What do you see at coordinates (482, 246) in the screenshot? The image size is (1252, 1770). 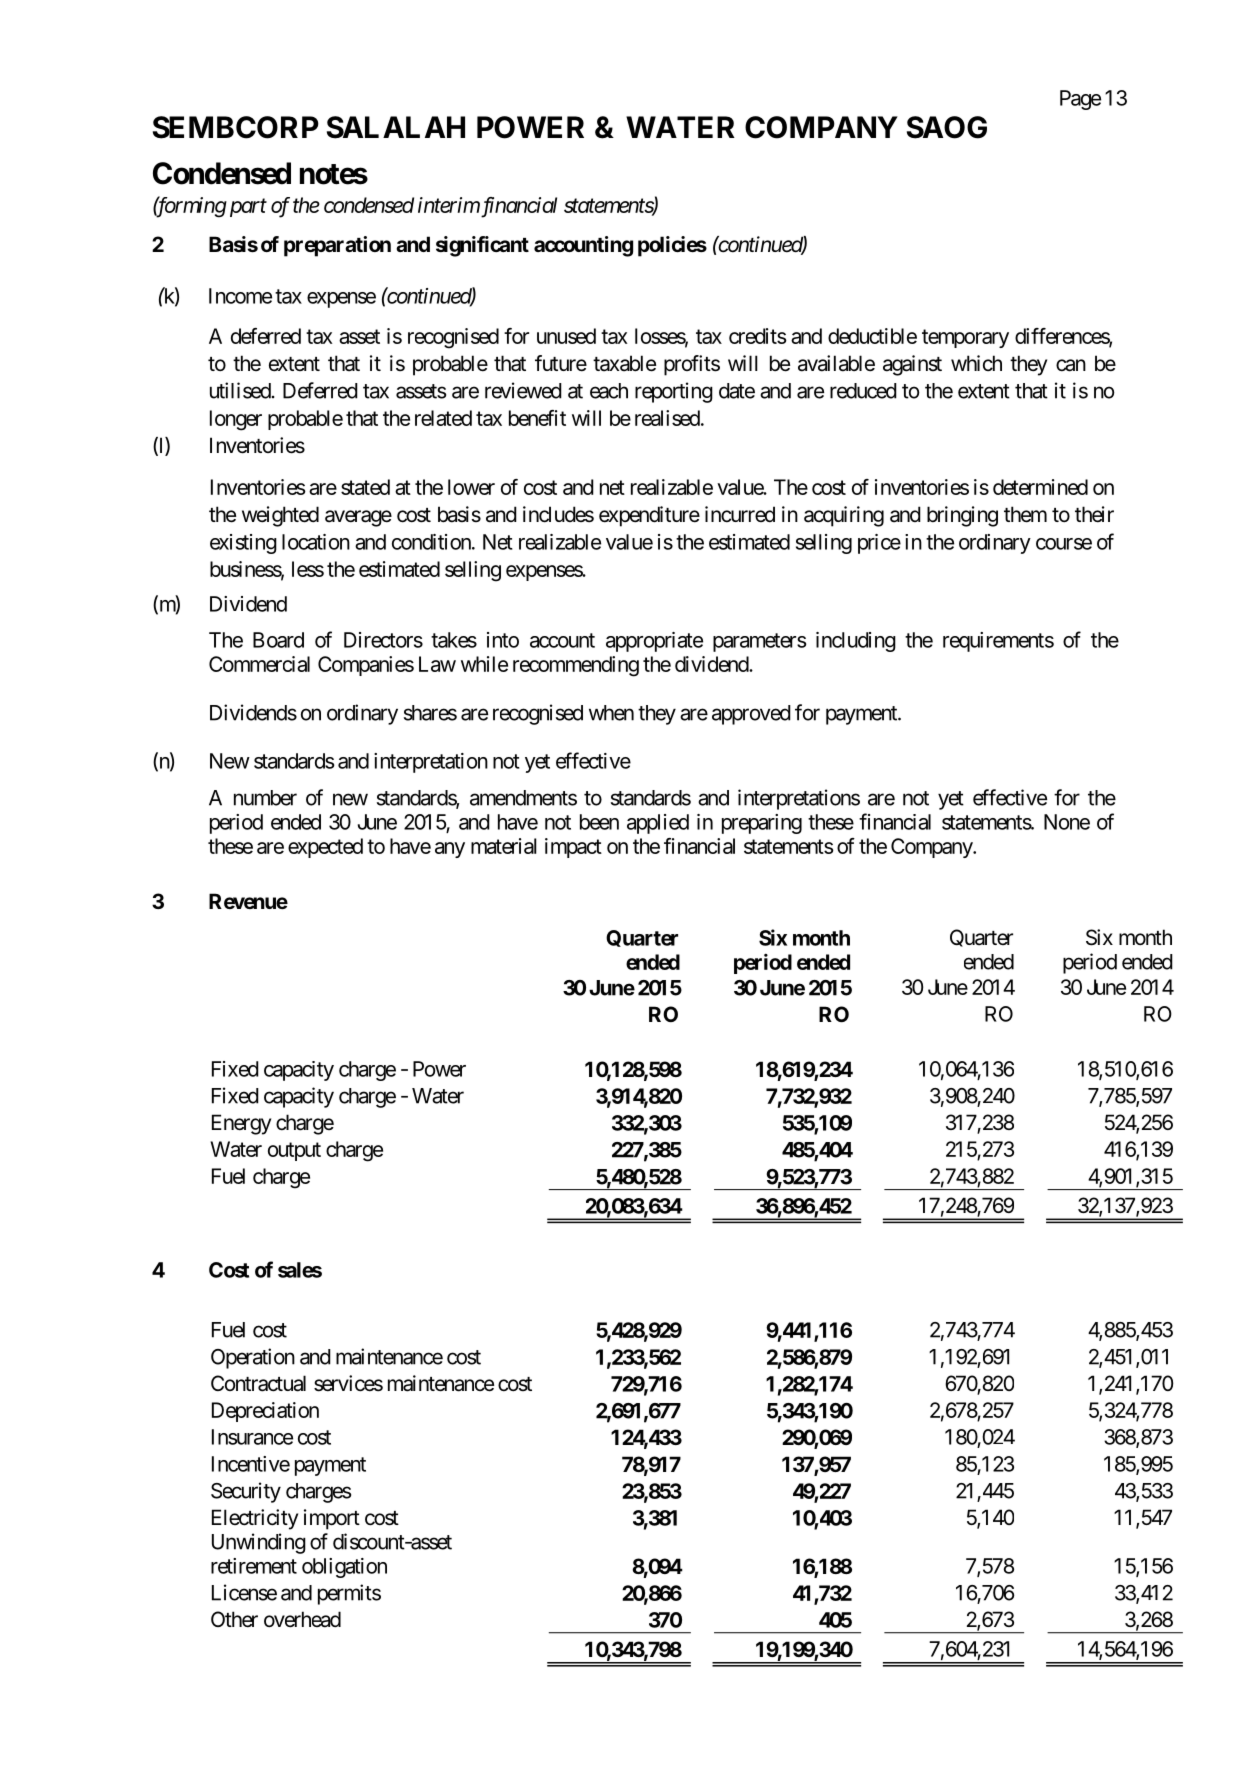 I see `significant` at bounding box center [482, 246].
